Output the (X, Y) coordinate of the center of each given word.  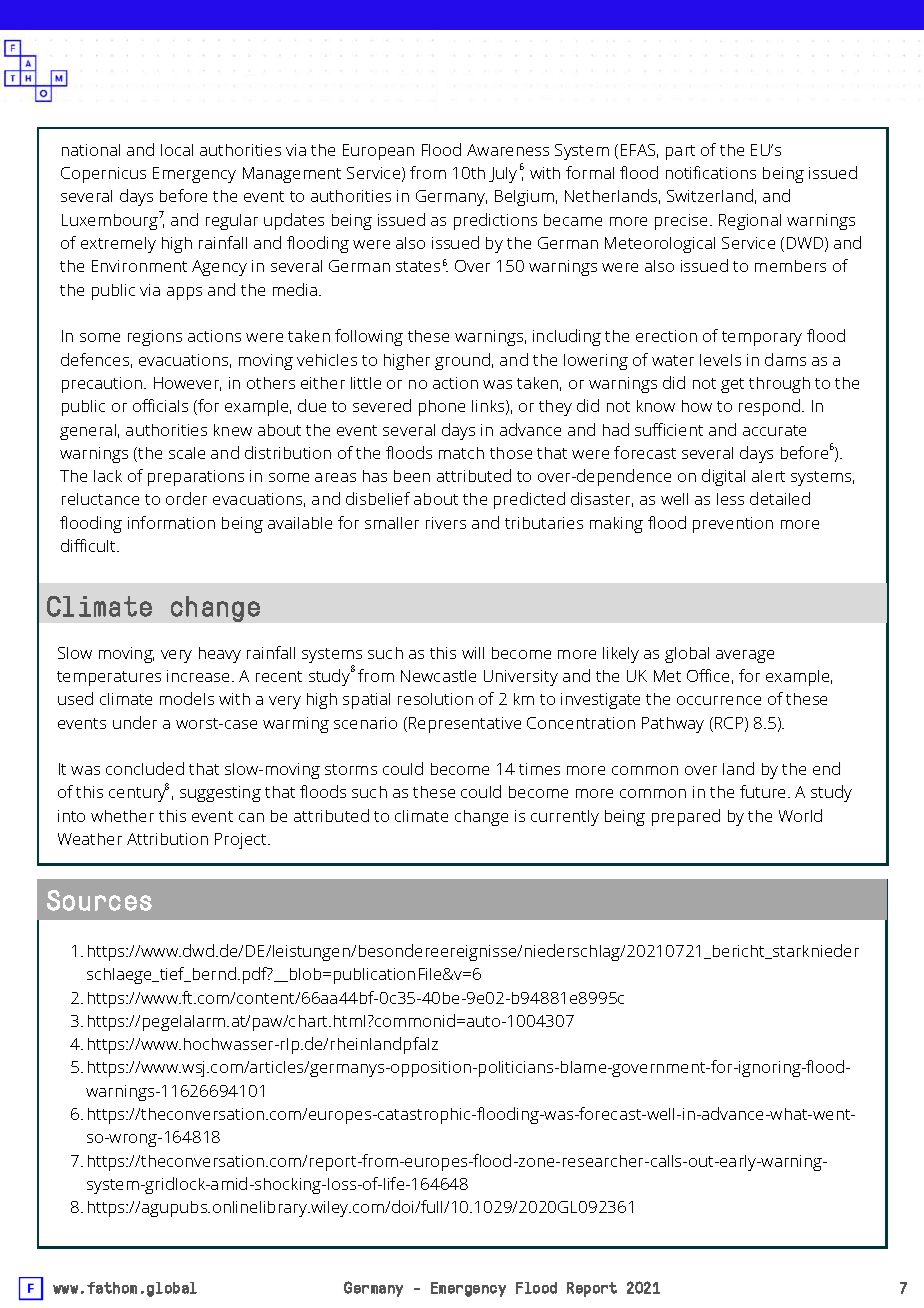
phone (442, 408)
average (745, 656)
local (177, 150)
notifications (711, 172)
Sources (99, 900)
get (732, 385)
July (503, 175)
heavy (220, 655)
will (473, 653)
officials (160, 405)
